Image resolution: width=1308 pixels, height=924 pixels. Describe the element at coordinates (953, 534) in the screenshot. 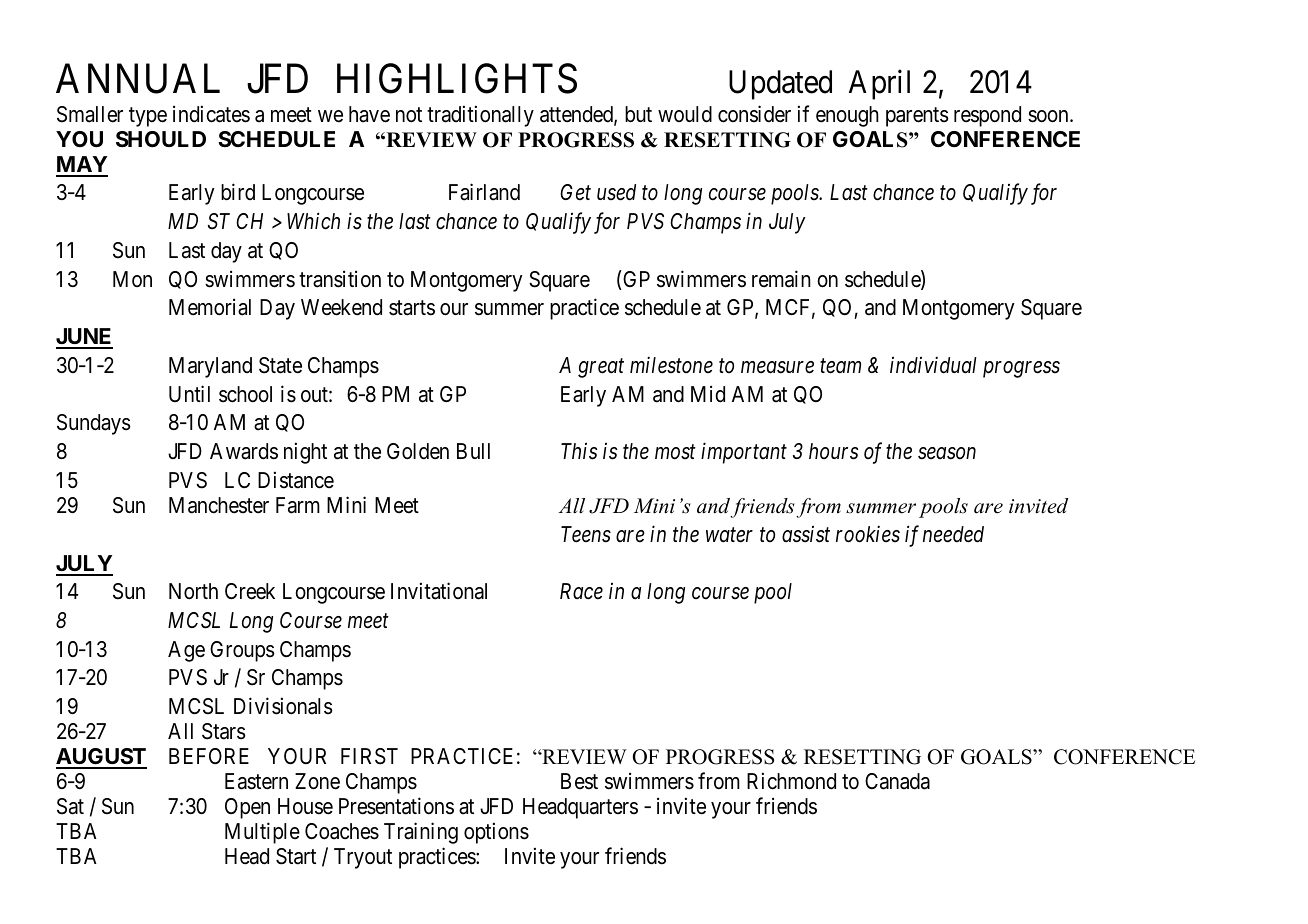

I see `needed` at that location.
